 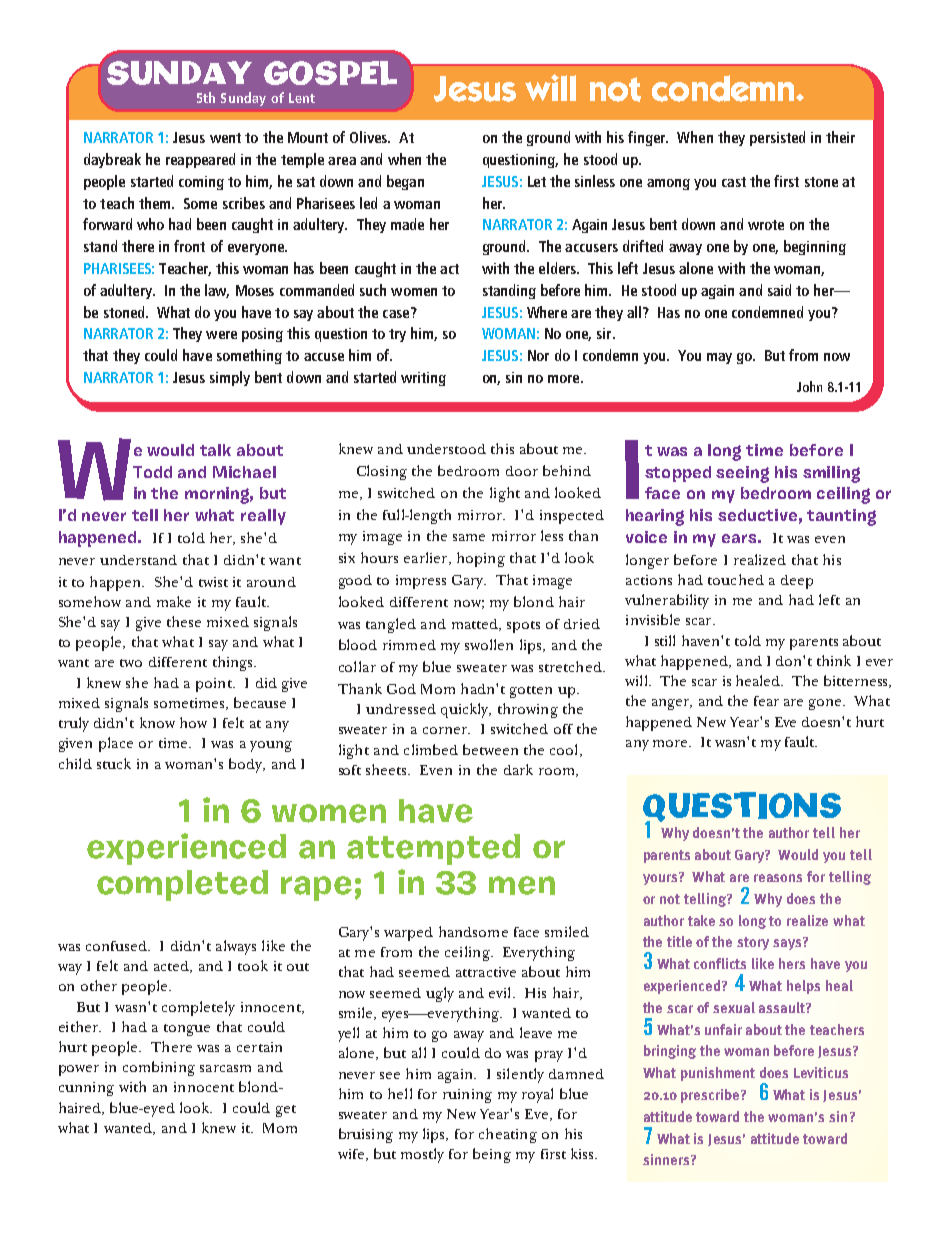 What do you see at coordinates (159, 1068) in the page?
I see `combining` at bounding box center [159, 1068].
